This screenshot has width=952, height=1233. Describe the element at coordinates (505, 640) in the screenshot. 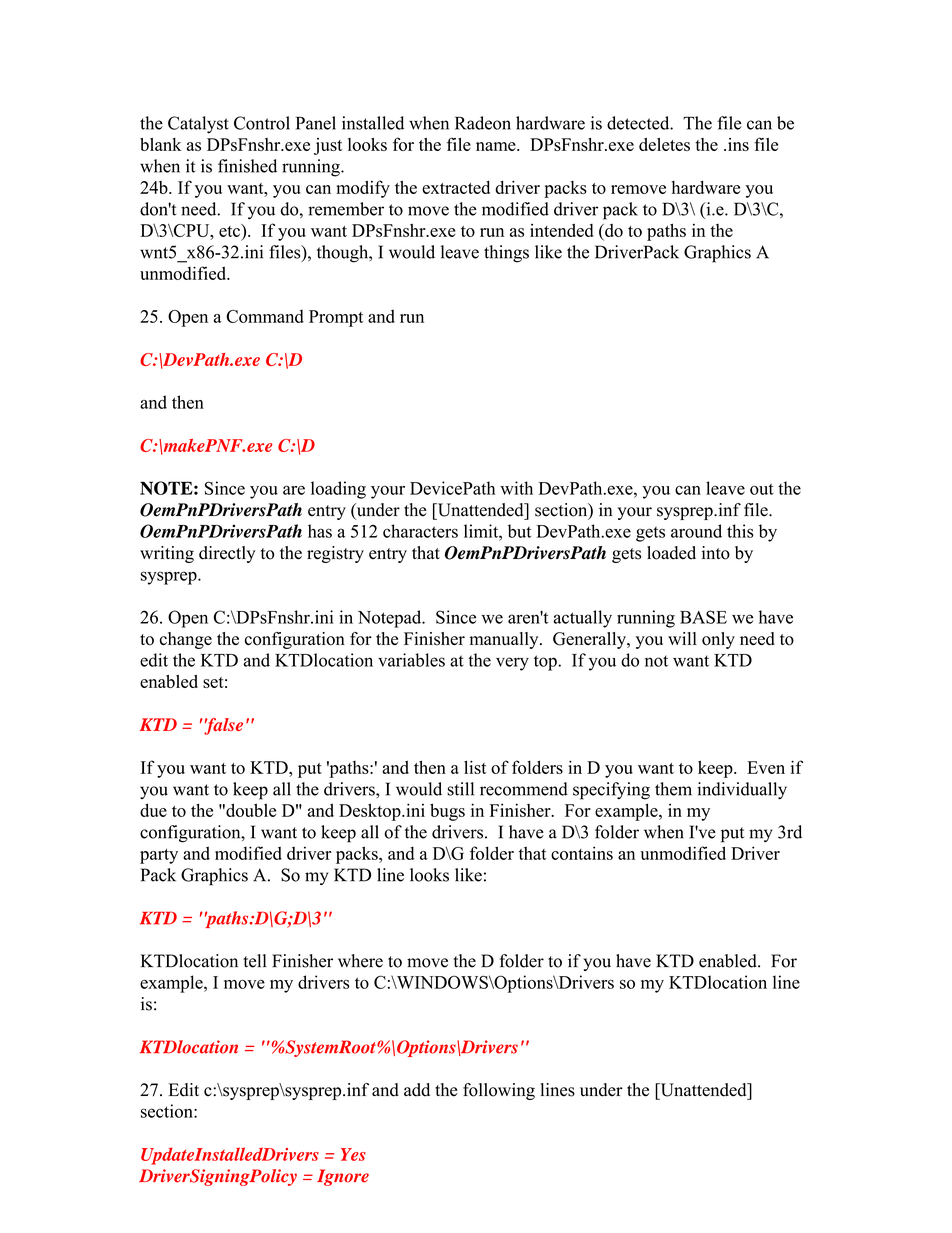

I see `manually` at that location.
